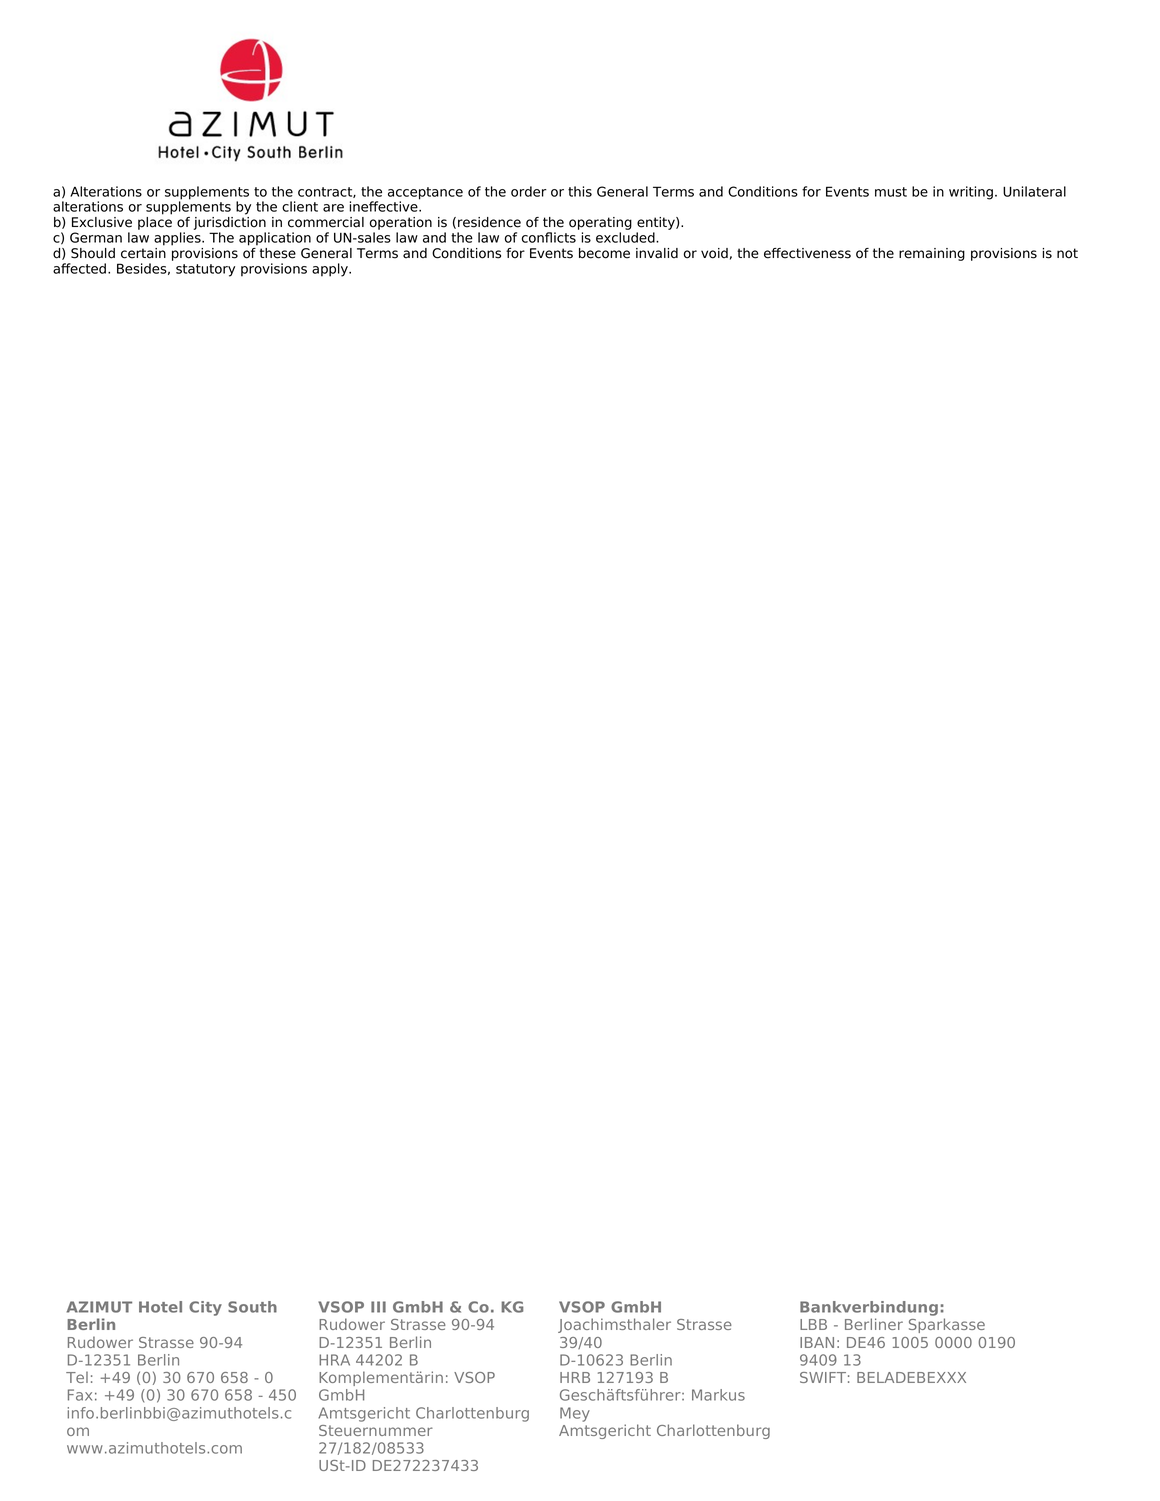 Image resolution: width=1160 pixels, height=1501 pixels. What do you see at coordinates (205, 1308) in the page?
I see `City` at bounding box center [205, 1308].
